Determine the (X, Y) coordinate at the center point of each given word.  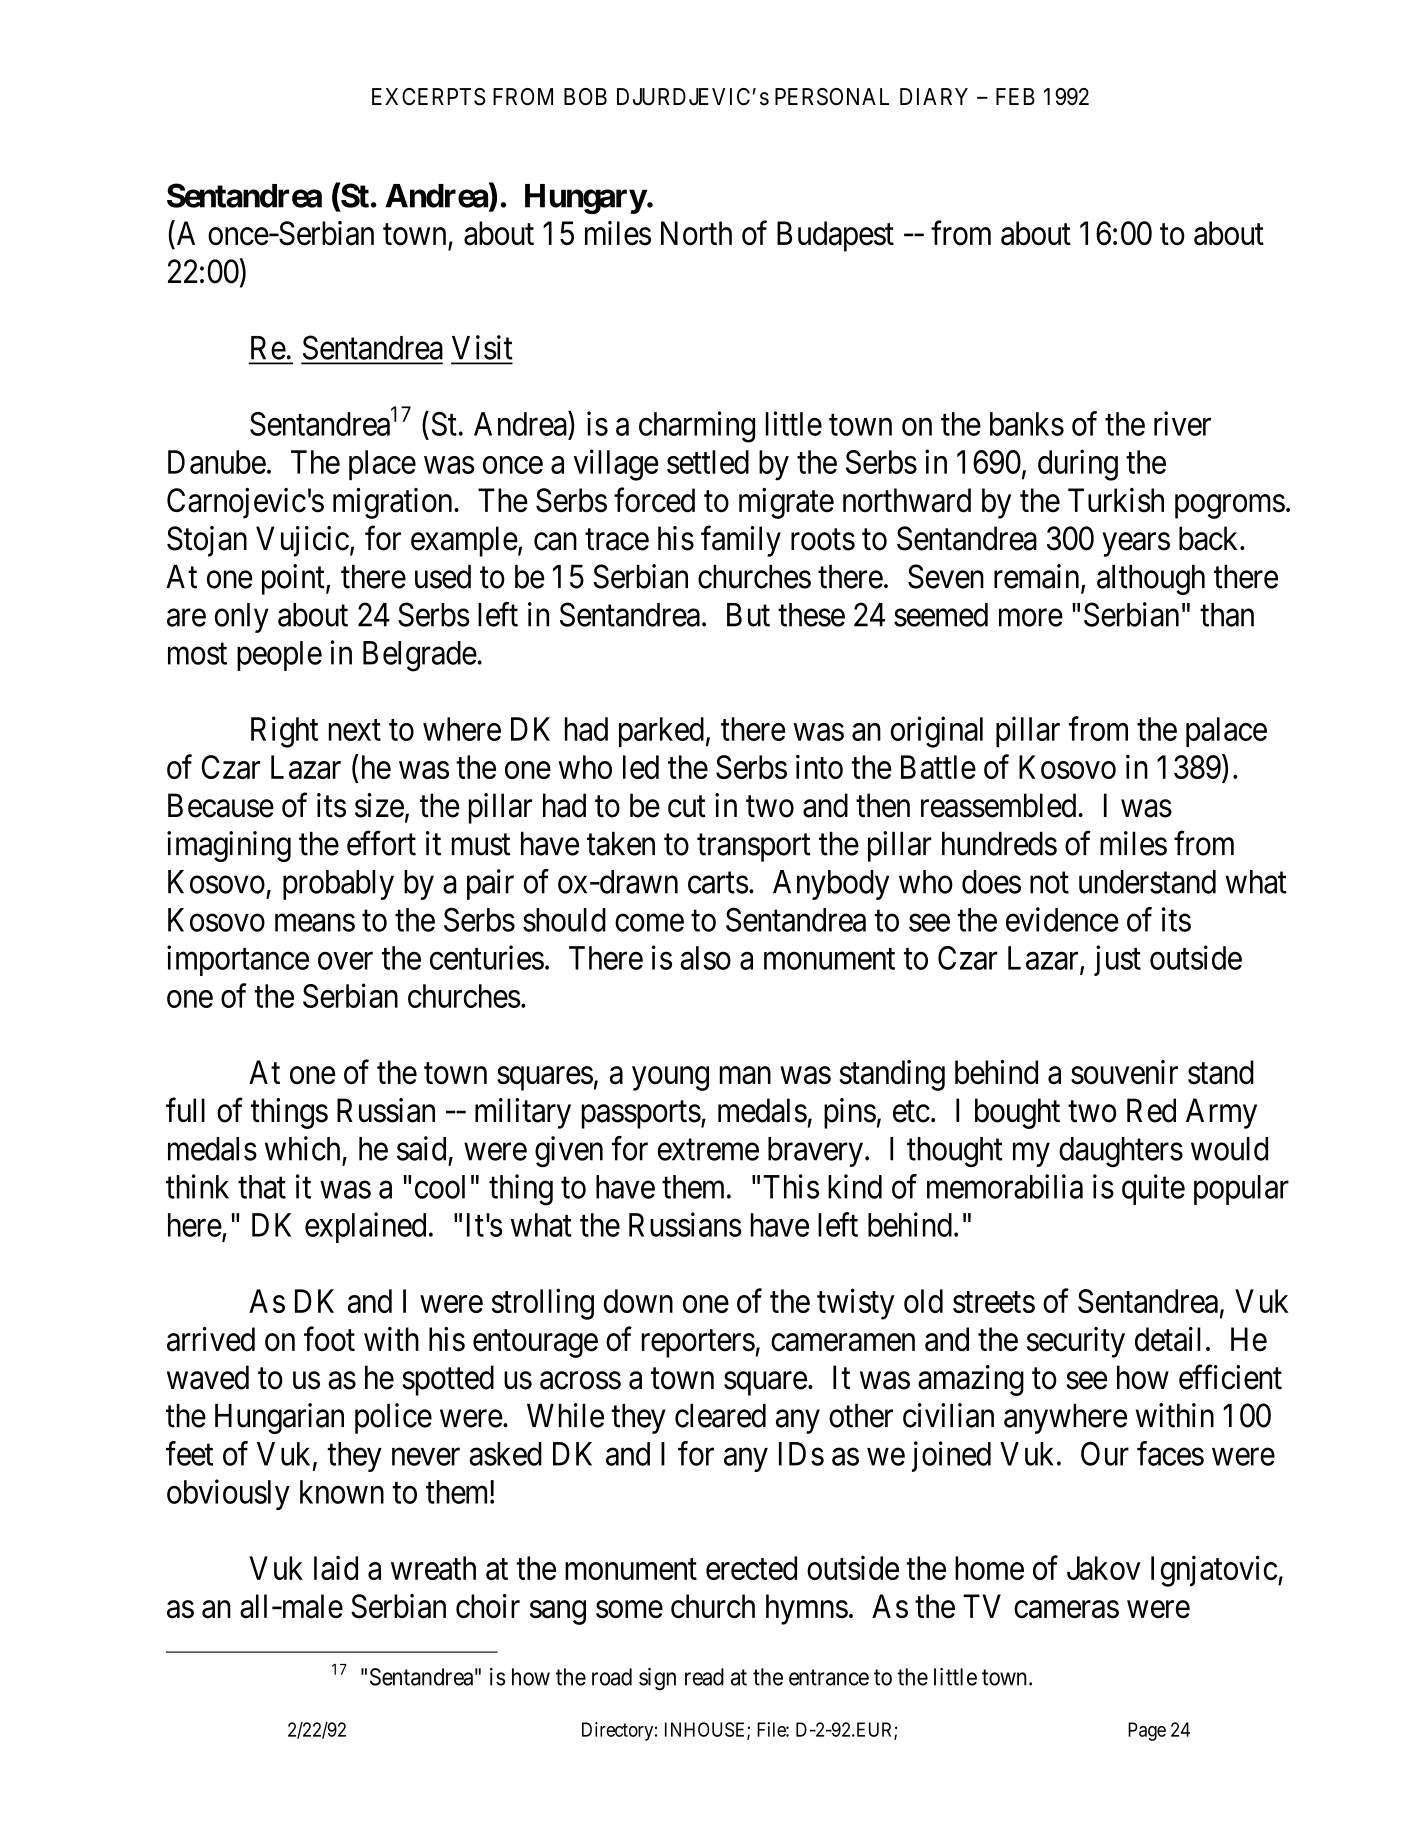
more (1031, 618)
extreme (708, 1150)
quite (1153, 1189)
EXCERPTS (428, 97)
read (704, 1677)
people (279, 656)
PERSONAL (832, 97)
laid (336, 1567)
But (748, 615)
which (302, 1148)
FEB (1015, 96)
